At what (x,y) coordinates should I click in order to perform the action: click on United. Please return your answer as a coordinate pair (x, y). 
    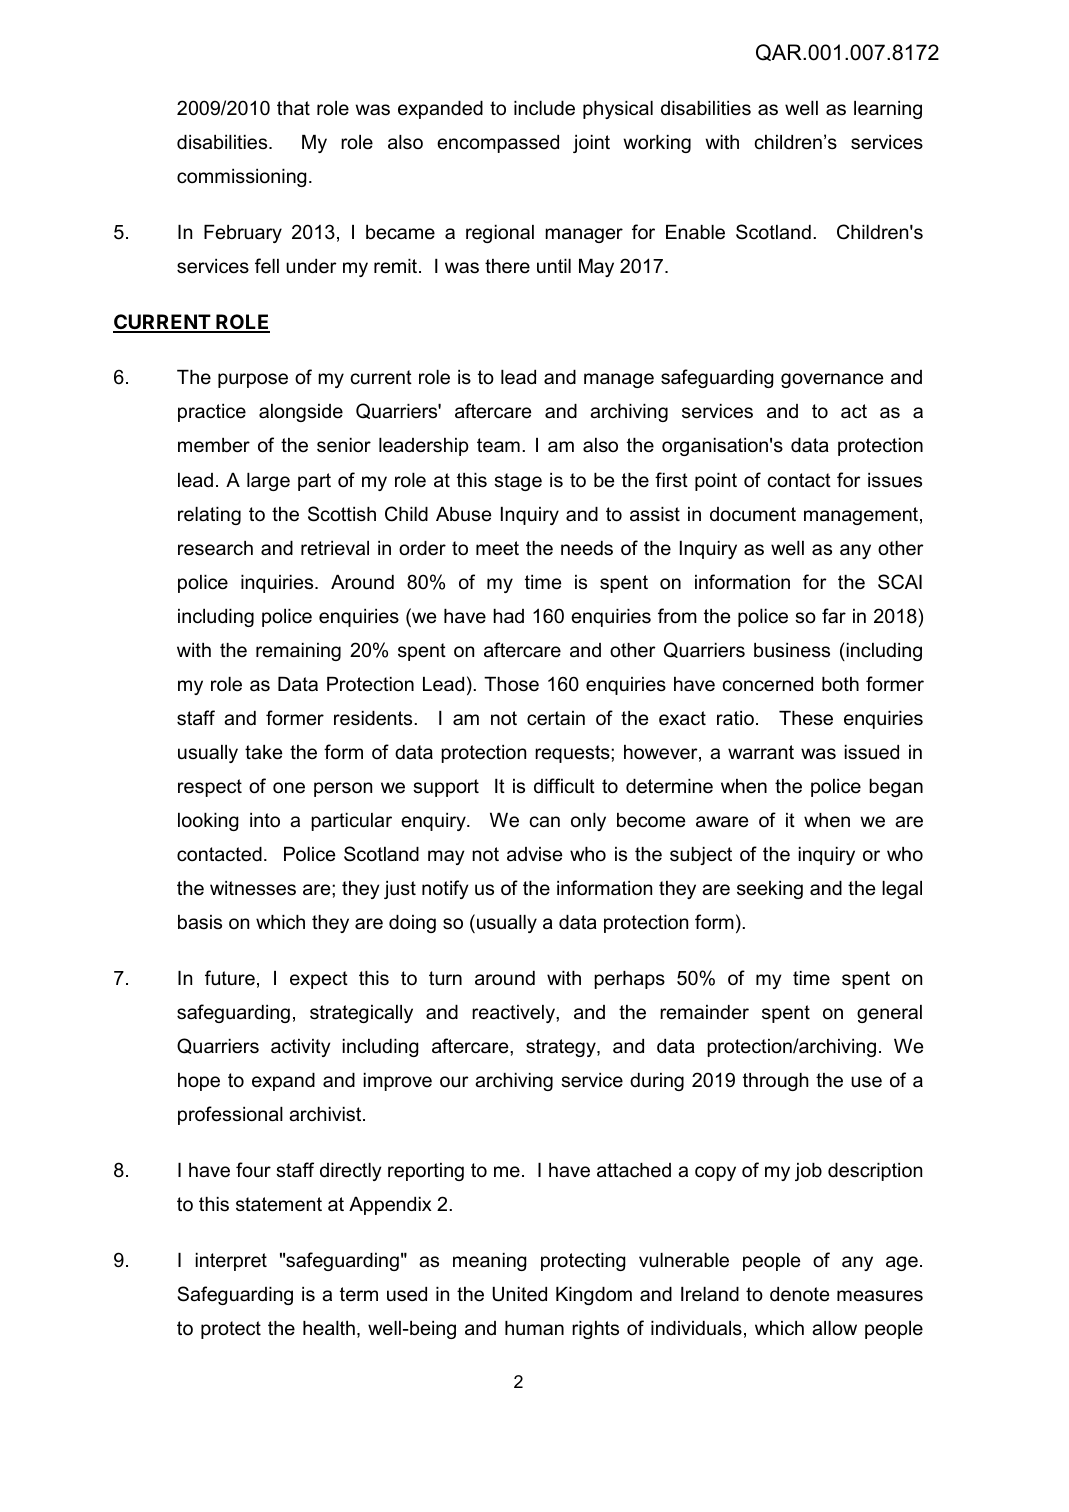
    Looking at the image, I should click on (520, 1294).
